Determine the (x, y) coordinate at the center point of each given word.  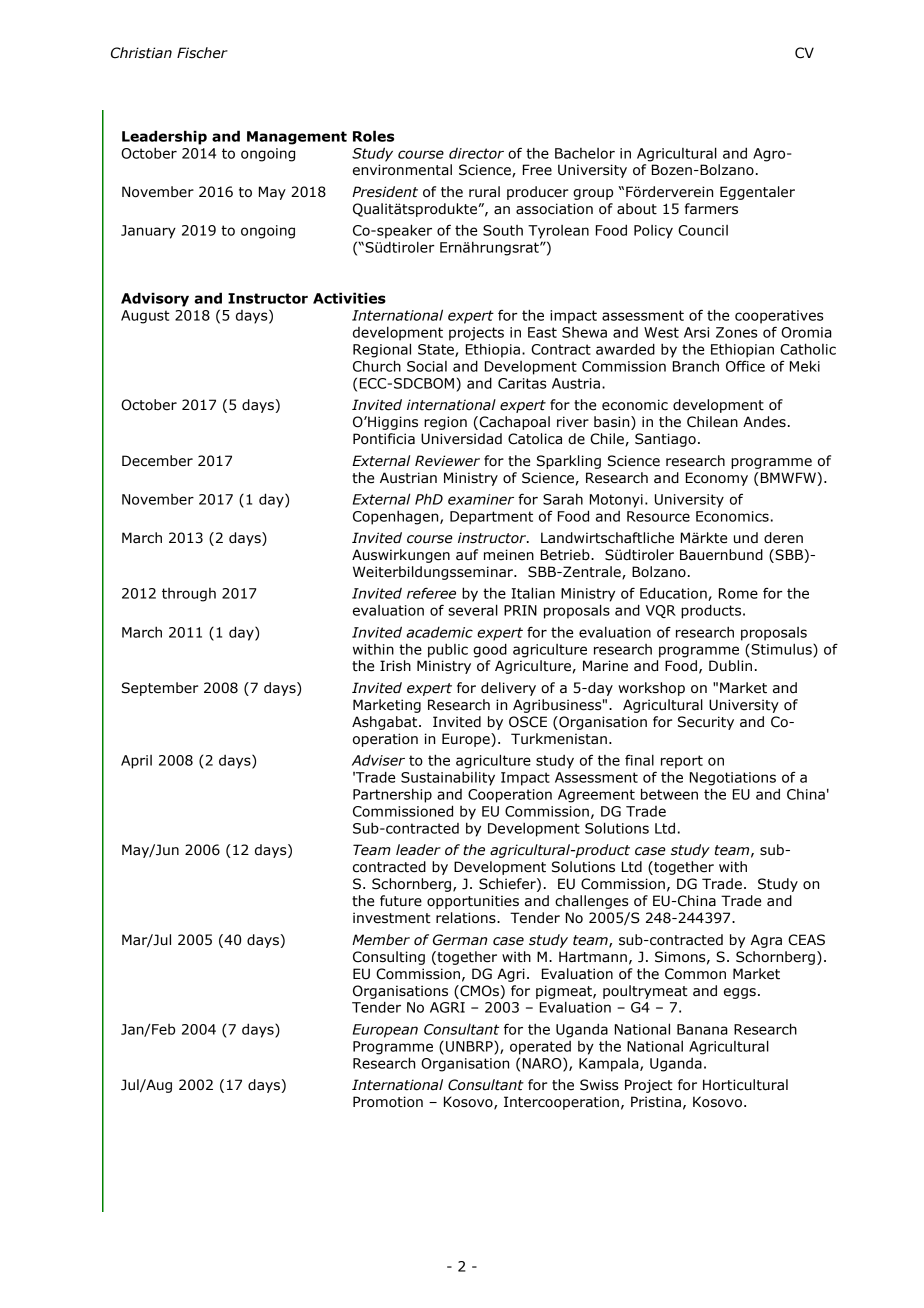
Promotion (388, 1102)
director (476, 153)
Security (706, 723)
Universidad (461, 439)
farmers (711, 209)
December (157, 461)
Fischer (202, 53)
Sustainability (448, 778)
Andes (764, 422)
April (136, 762)
